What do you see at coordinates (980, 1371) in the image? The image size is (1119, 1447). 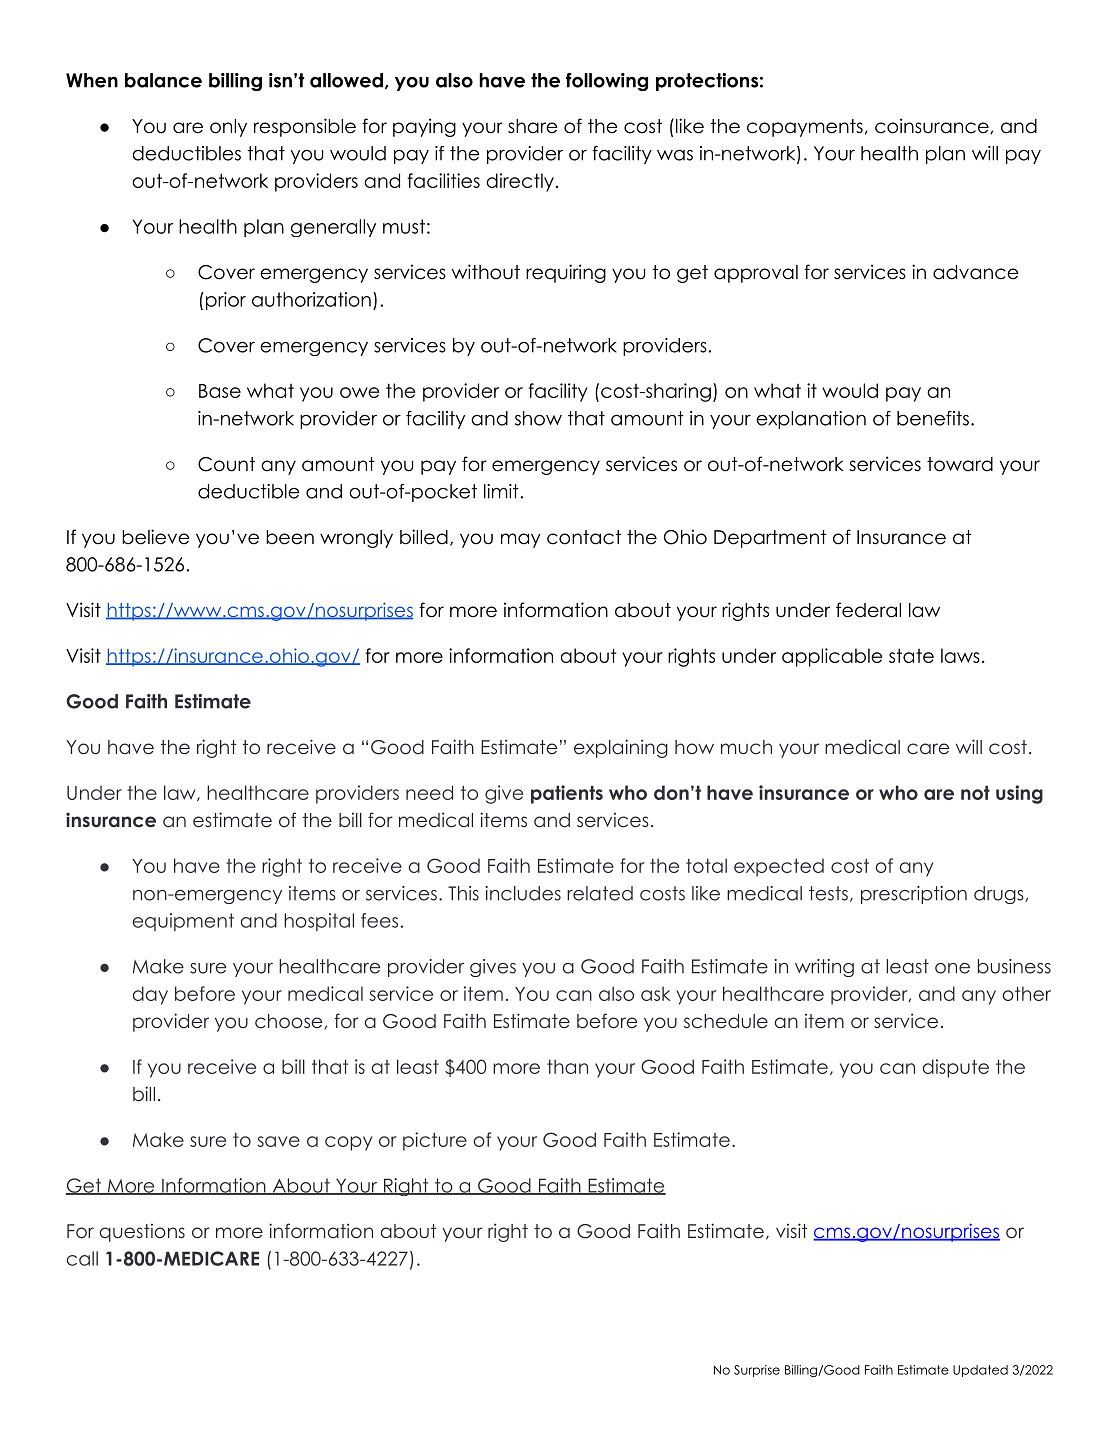 I see `Updated` at bounding box center [980, 1371].
